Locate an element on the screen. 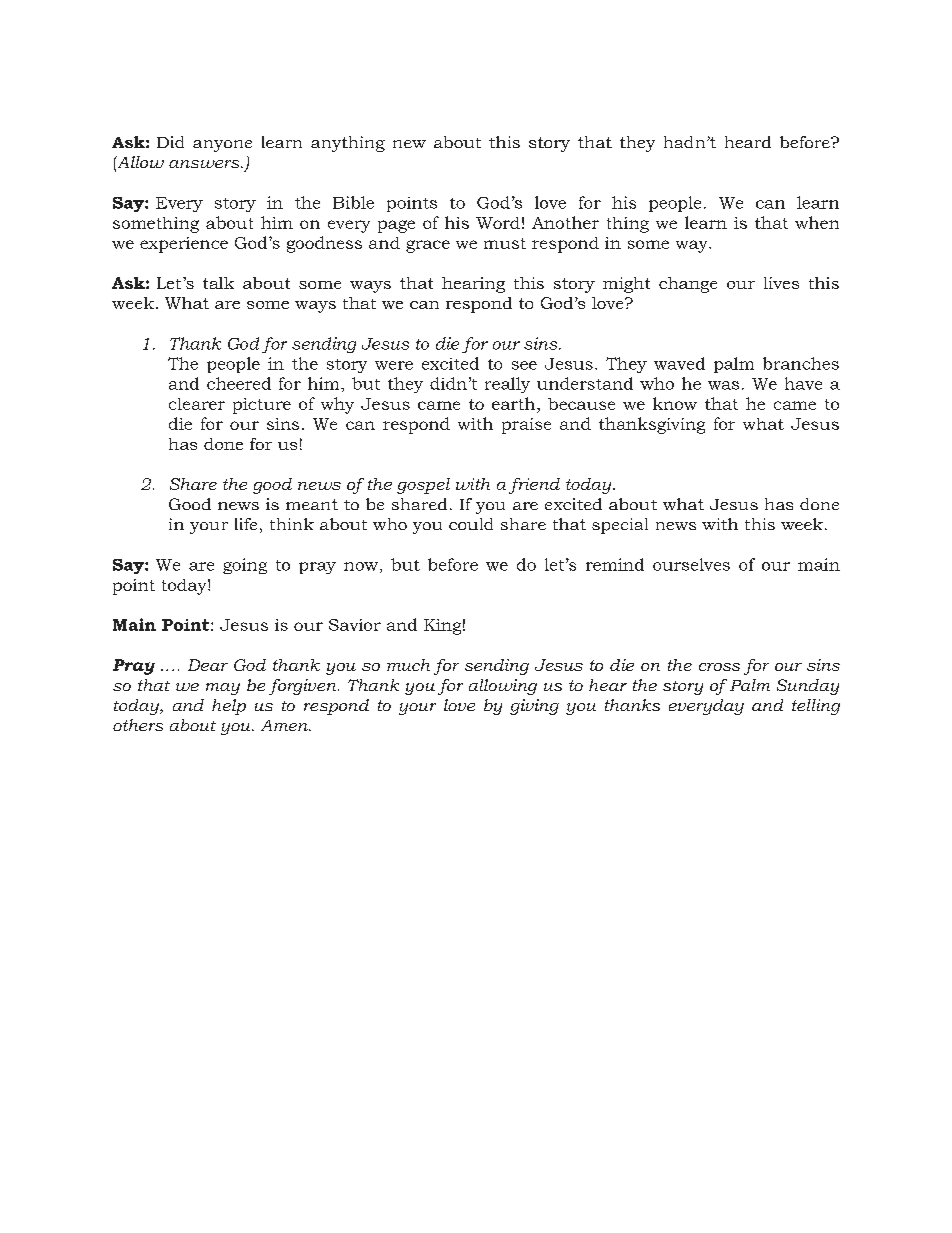 The width and height of the screenshot is (952, 1233). when is located at coordinates (817, 222).
